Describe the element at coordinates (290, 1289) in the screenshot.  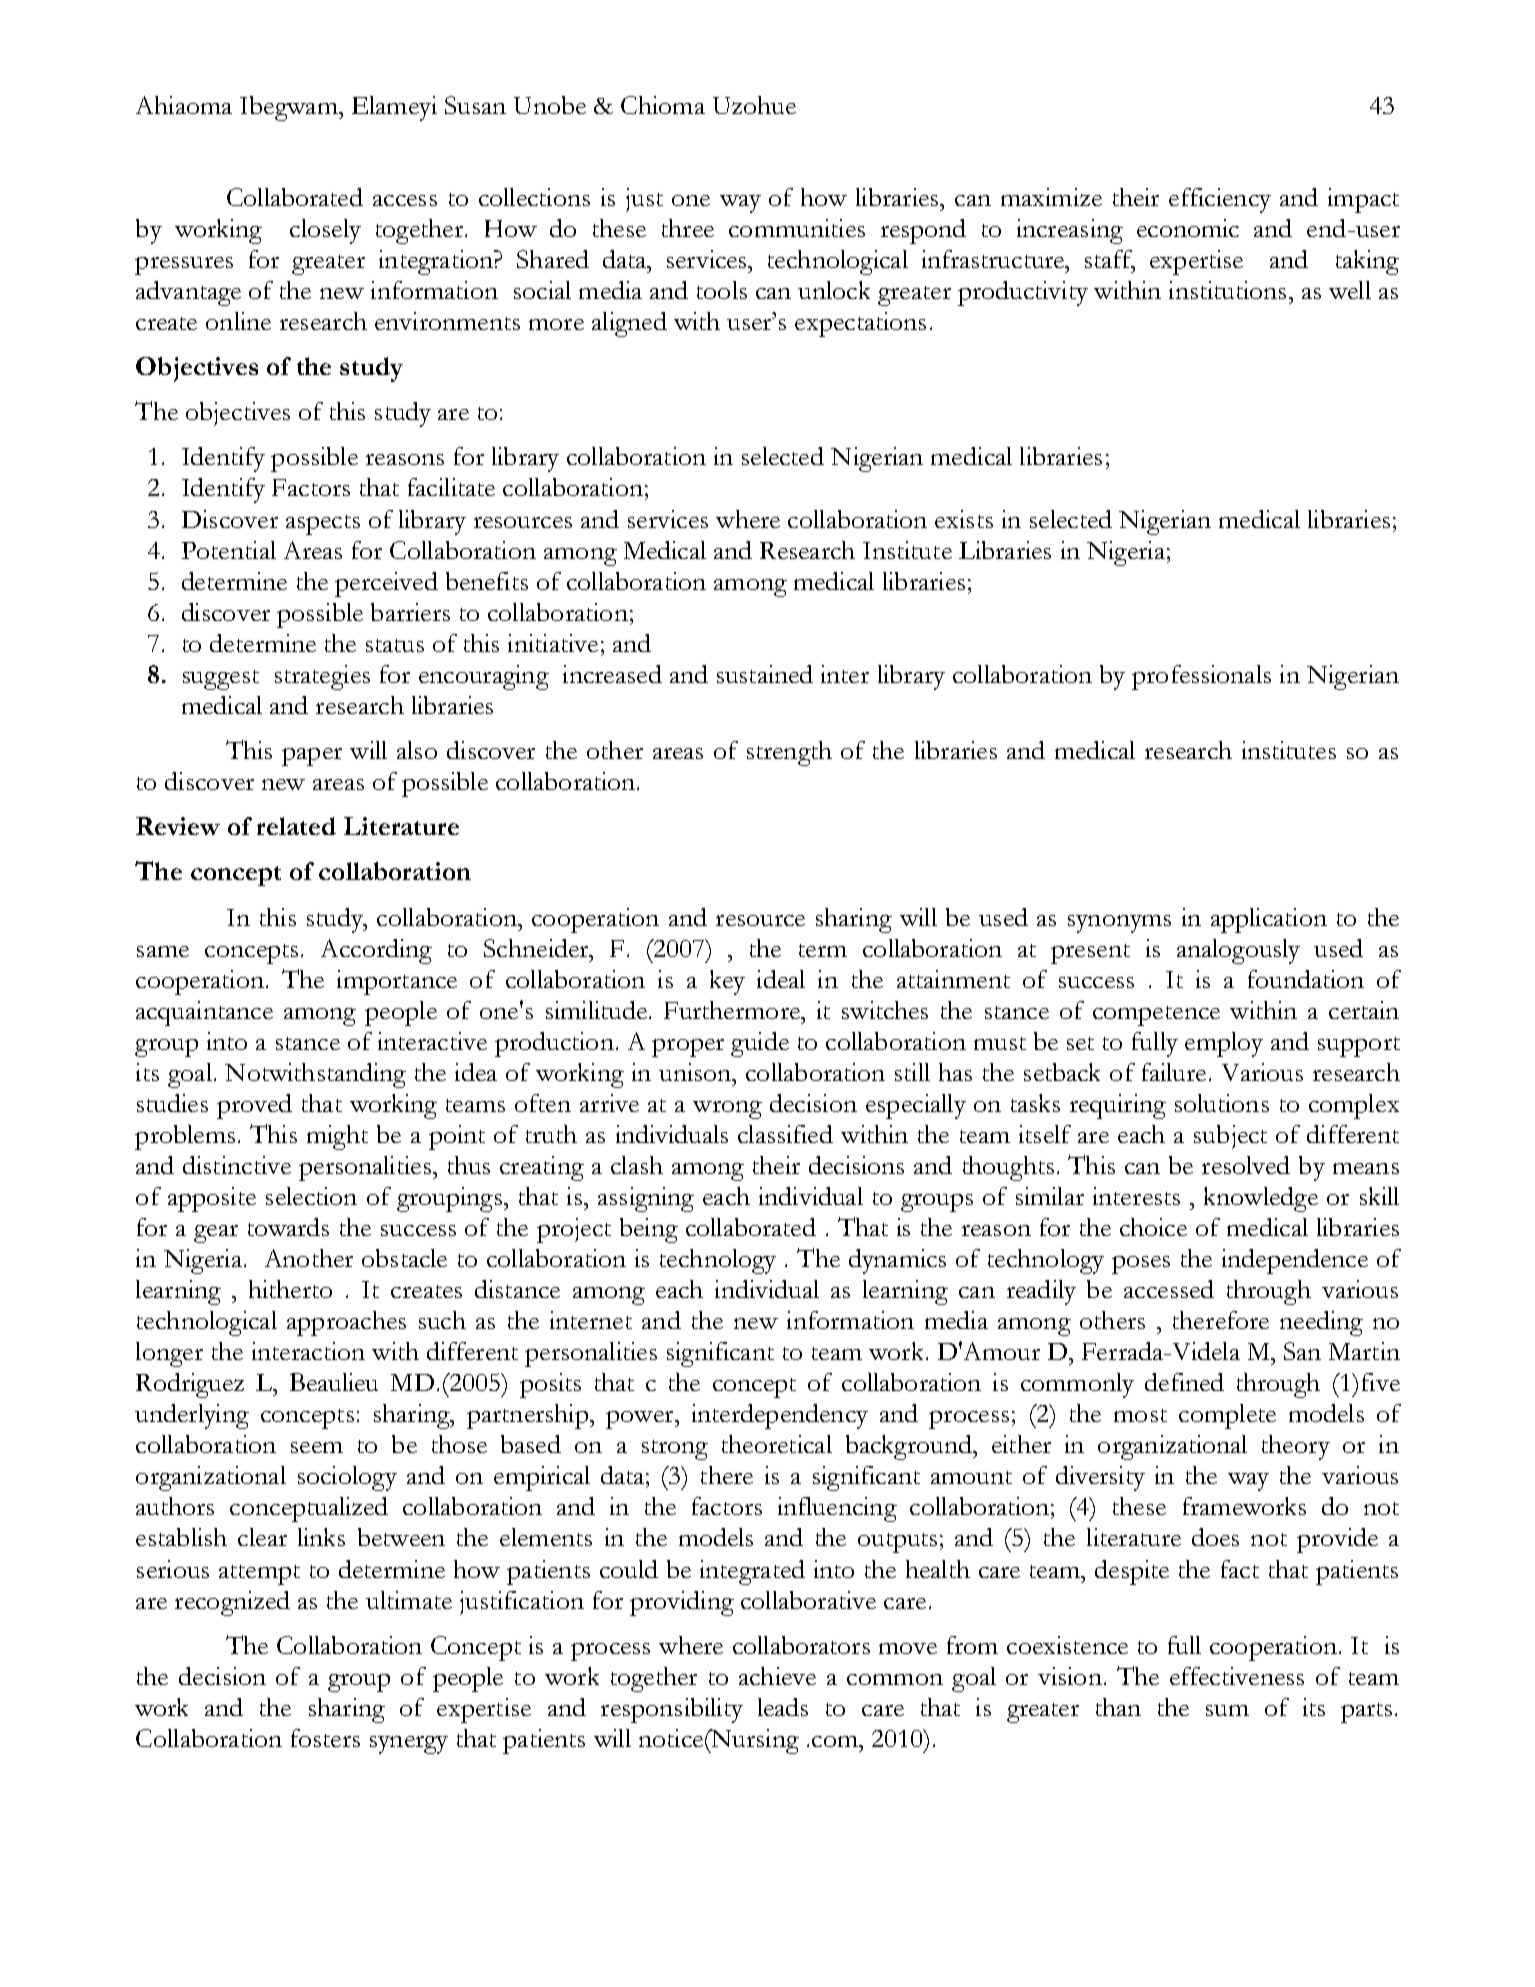
I see `hitherto` at that location.
